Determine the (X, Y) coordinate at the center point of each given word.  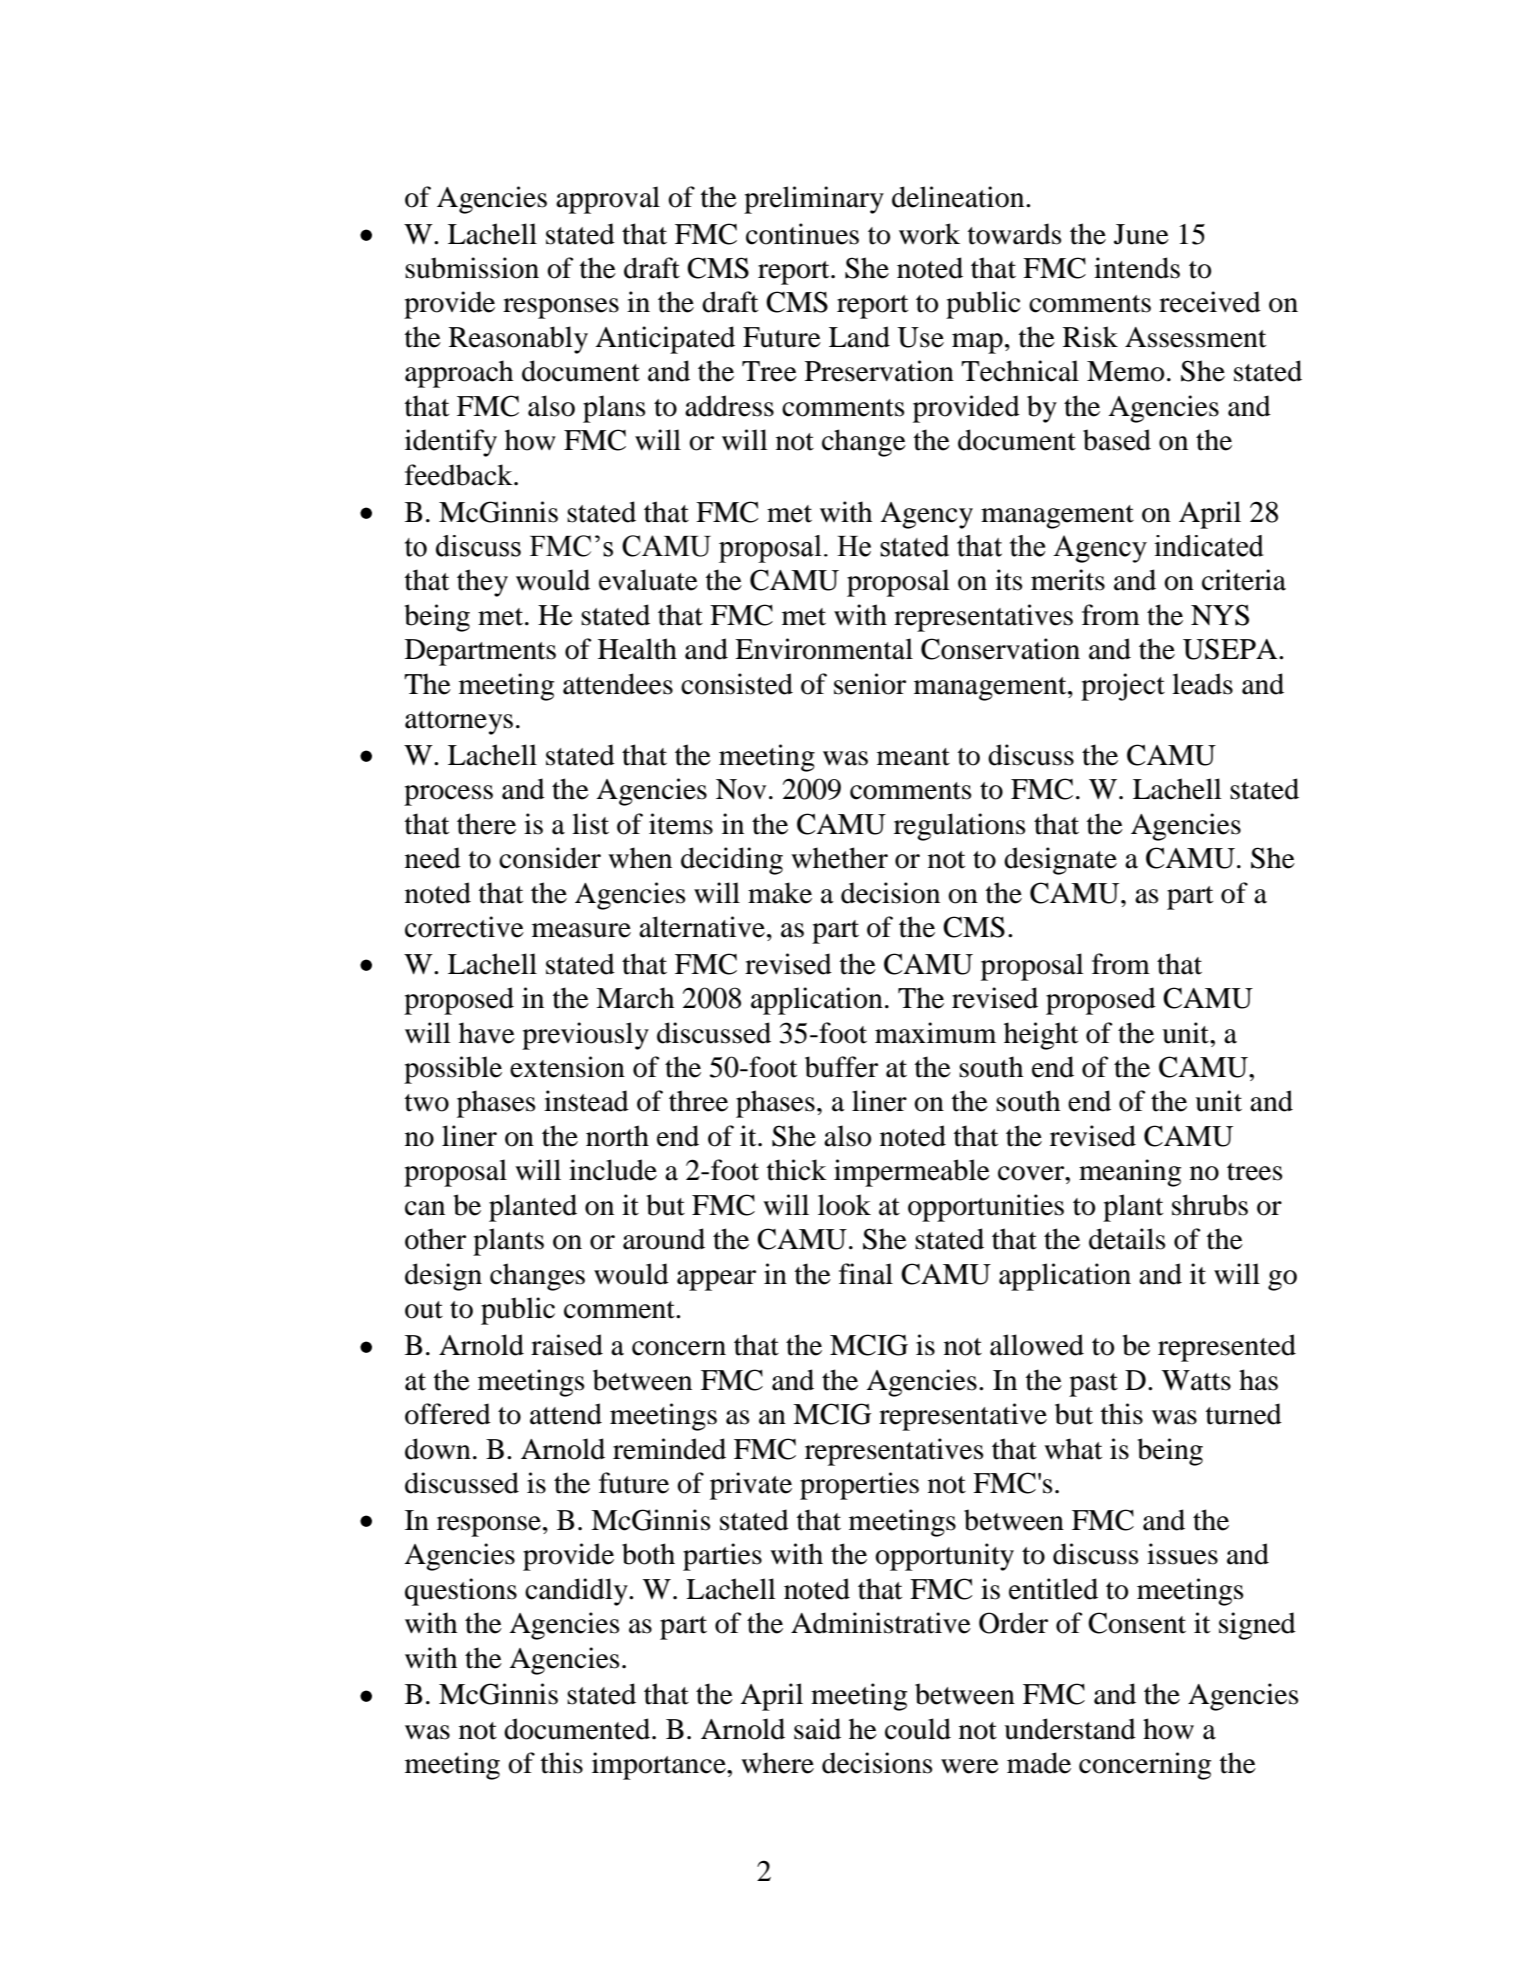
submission (472, 268)
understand (1070, 1729)
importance (660, 1766)
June (1141, 234)
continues (802, 234)
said (817, 1729)
